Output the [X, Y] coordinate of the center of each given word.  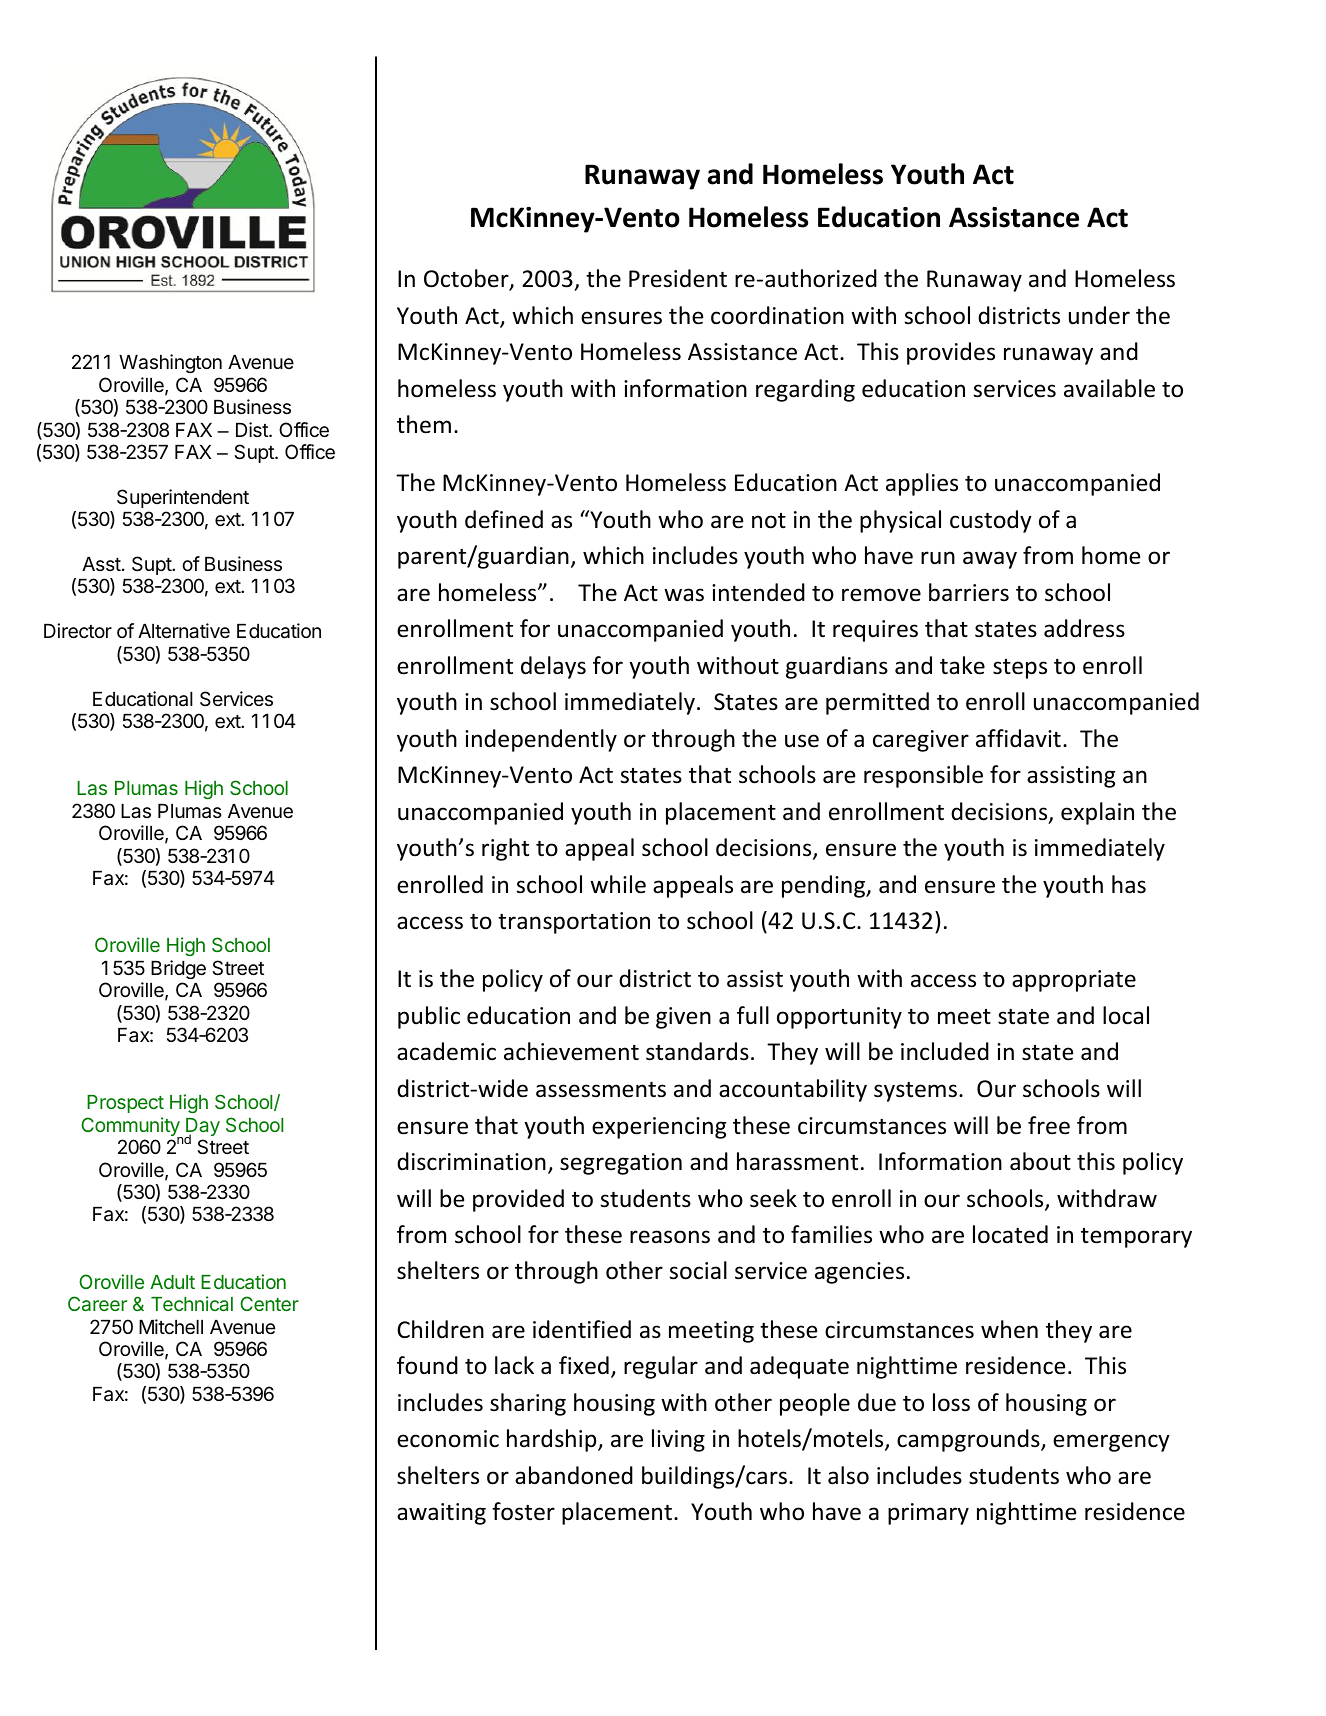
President [678, 278]
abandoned [574, 1475]
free [1049, 1125]
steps [1020, 669]
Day [202, 1128]
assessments [601, 1090]
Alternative [184, 631]
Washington [170, 363]
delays [553, 667]
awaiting [441, 1514]
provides [951, 353]
